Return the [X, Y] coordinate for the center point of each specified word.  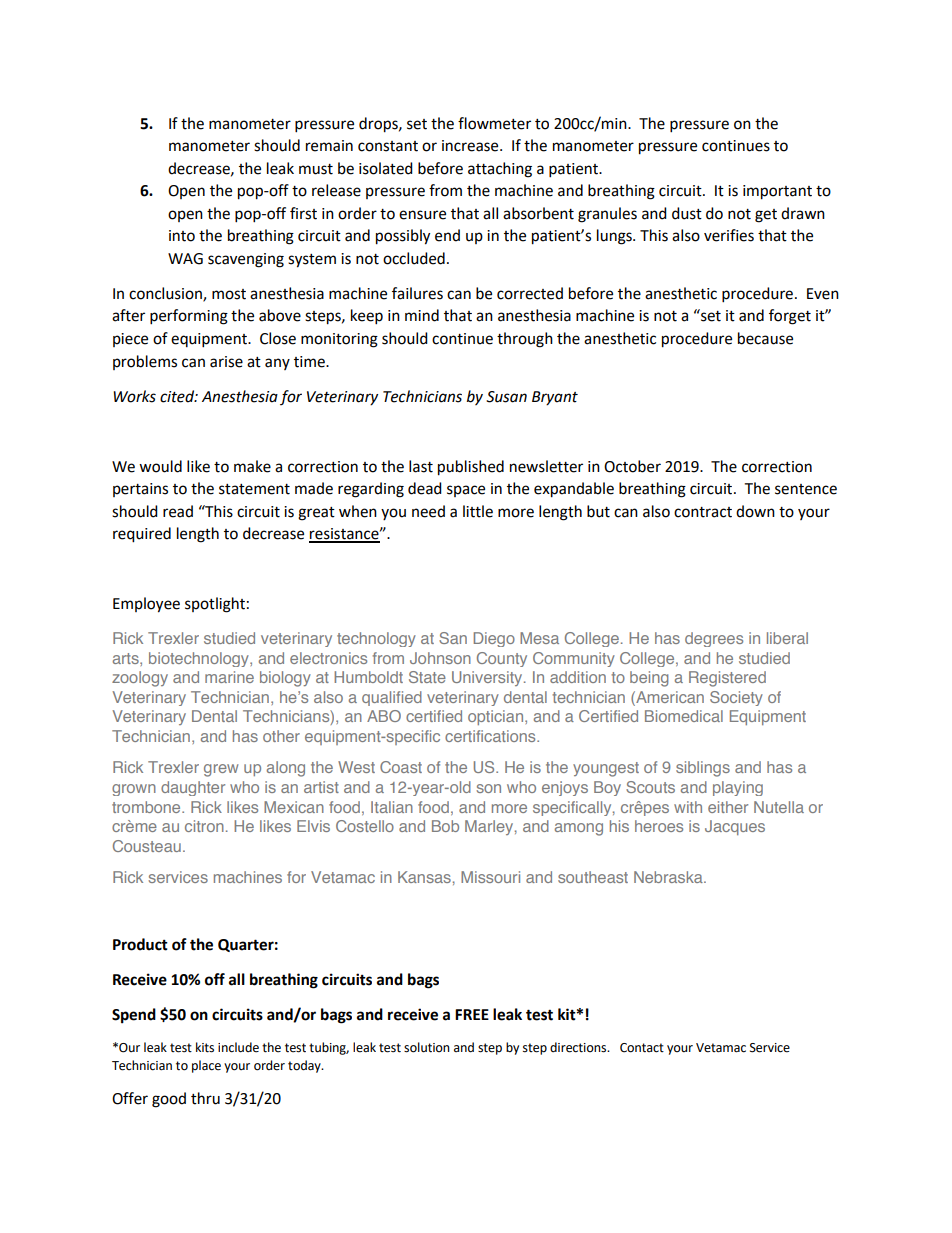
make [252, 466]
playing [738, 788]
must [316, 169]
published [471, 468]
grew [221, 770]
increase [471, 146]
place [206, 1066]
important [777, 192]
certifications [491, 736]
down [755, 511]
